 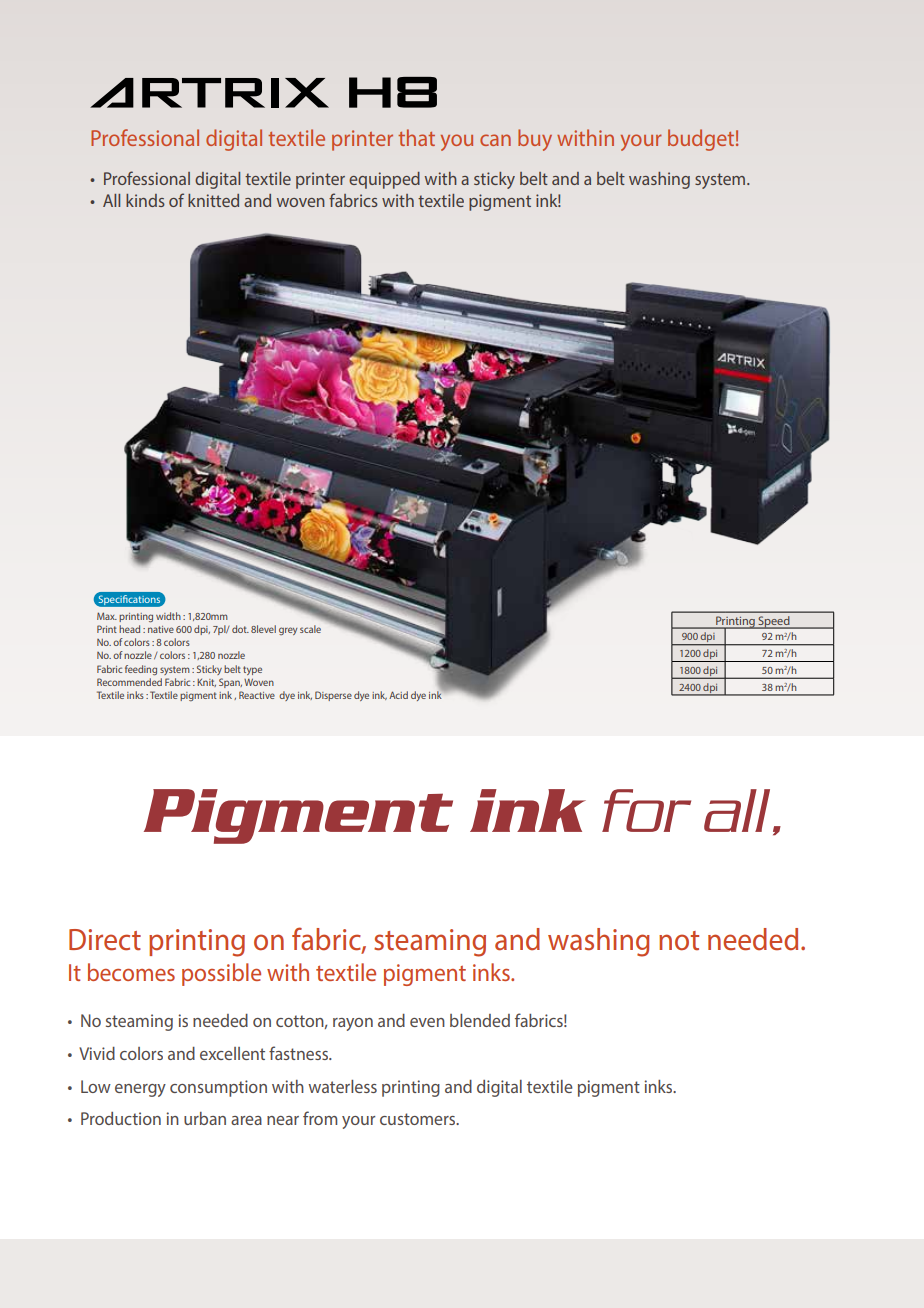 I want to click on native, so click(x=161, y=629).
